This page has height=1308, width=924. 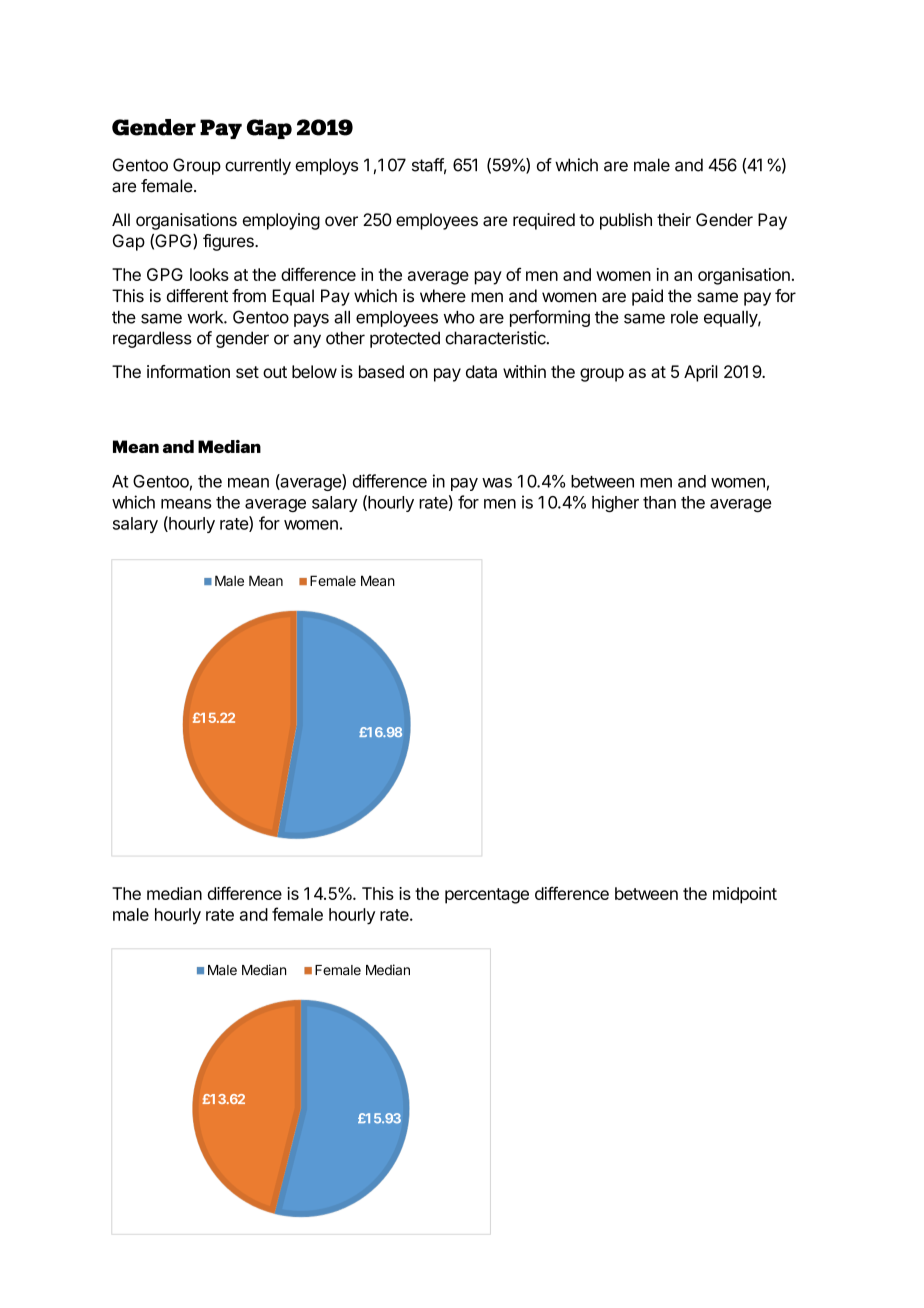 I want to click on currently, so click(x=258, y=166).
